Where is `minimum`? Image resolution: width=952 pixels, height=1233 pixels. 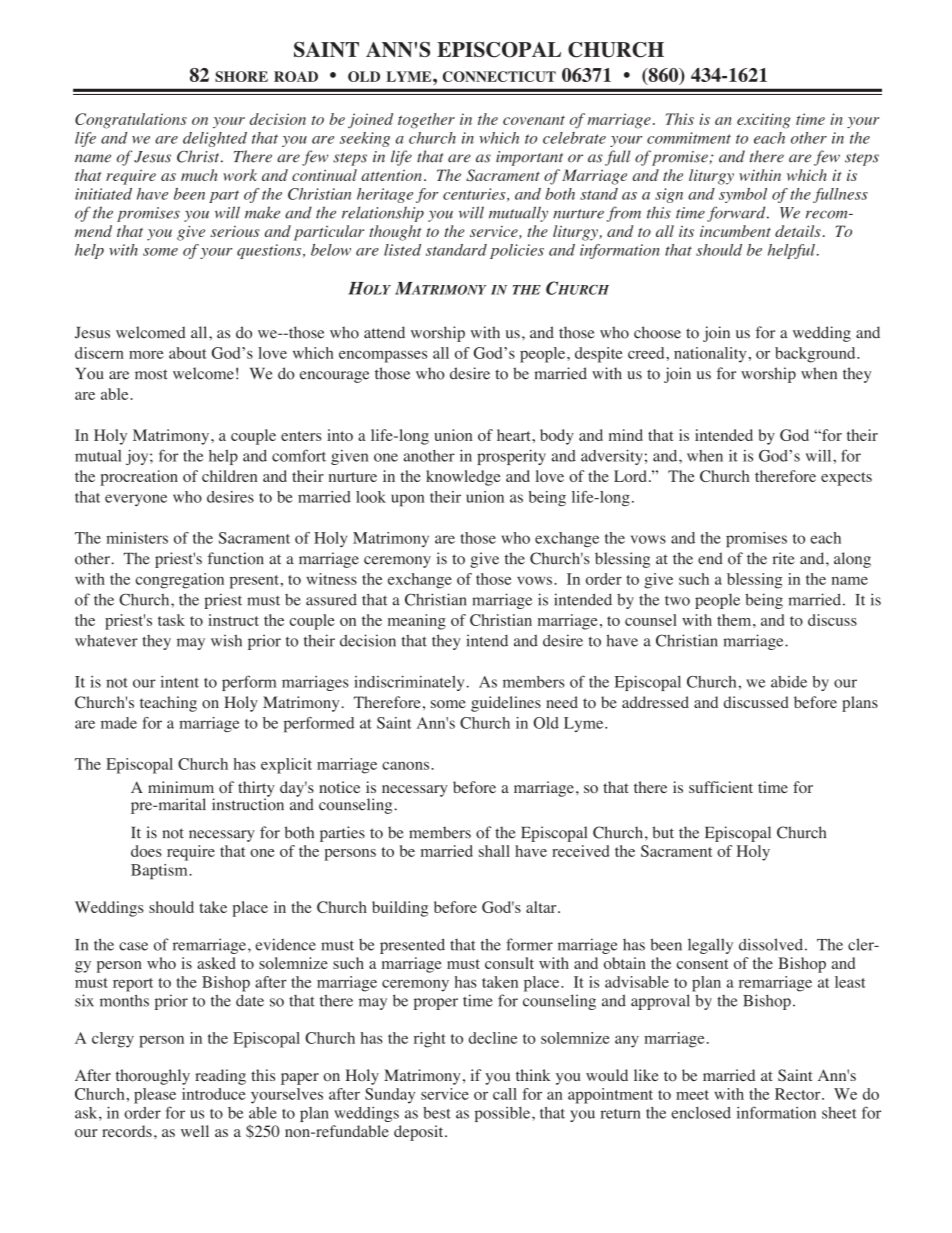
minimum is located at coordinates (181, 787).
